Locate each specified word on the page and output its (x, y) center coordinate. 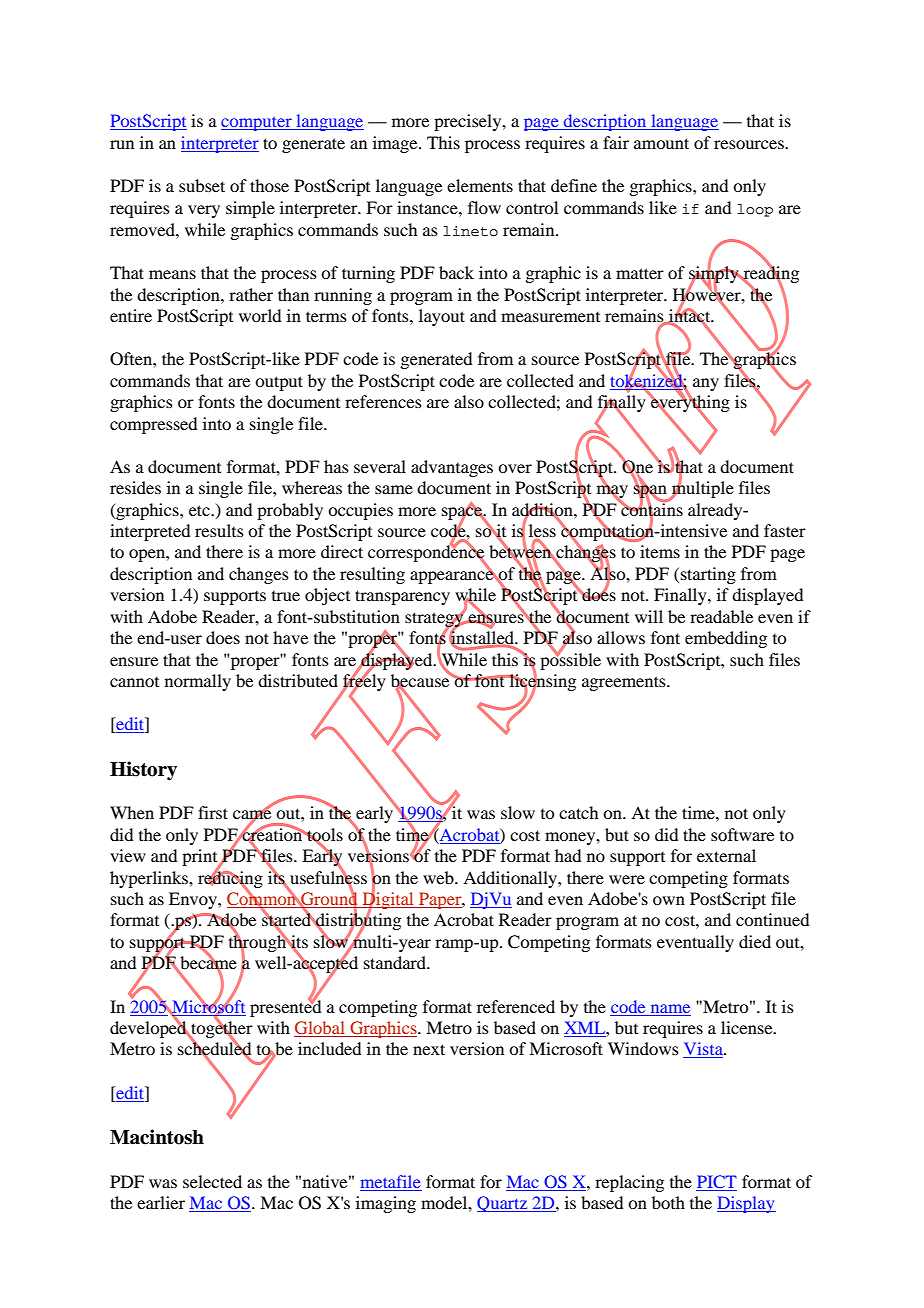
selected (212, 1181)
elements (480, 185)
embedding (726, 639)
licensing (541, 683)
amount (661, 143)
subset (202, 185)
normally (198, 682)
